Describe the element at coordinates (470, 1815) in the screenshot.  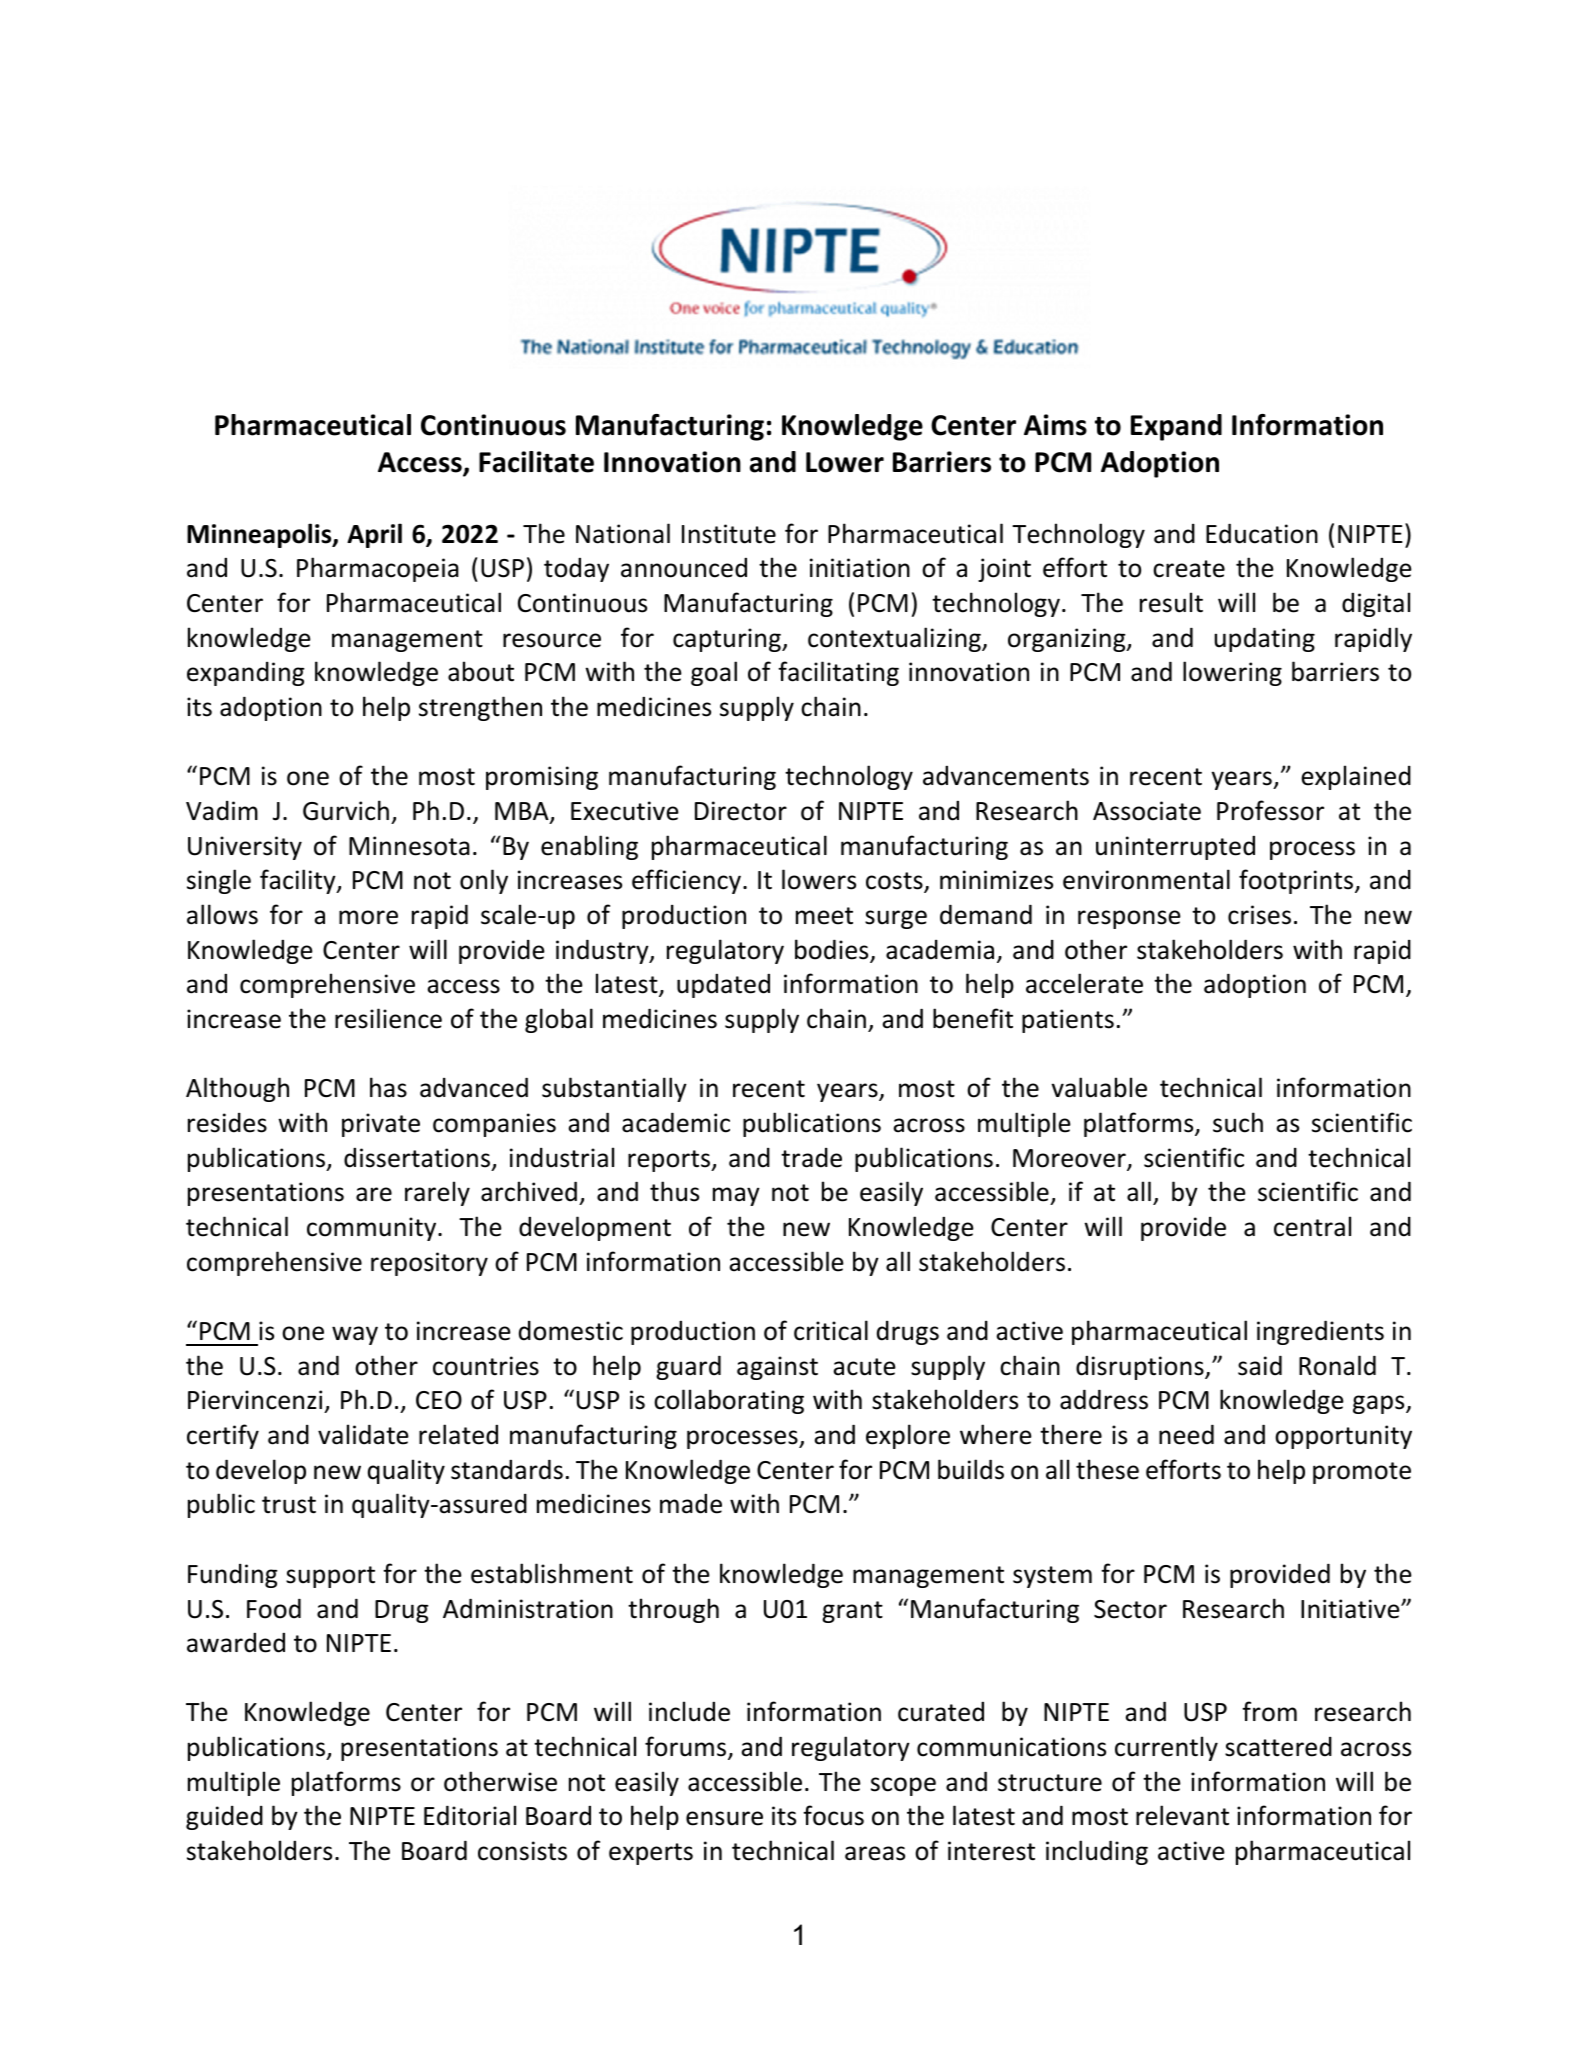
I see `Editorial` at that location.
